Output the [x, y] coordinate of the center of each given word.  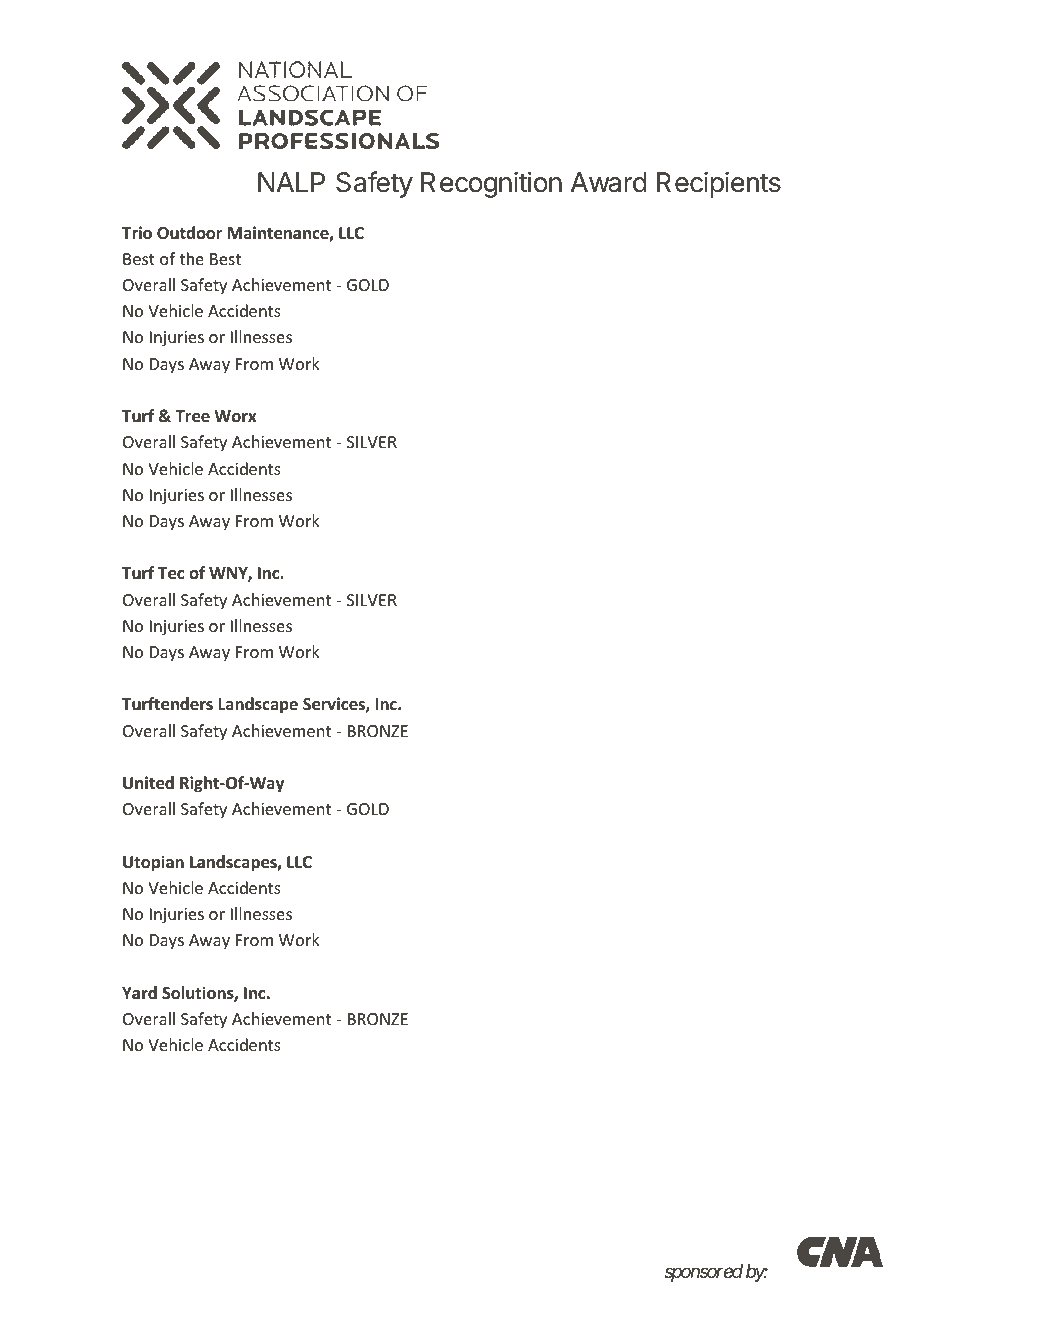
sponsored [703, 1273]
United [148, 783]
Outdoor [189, 233]
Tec [171, 573]
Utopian [153, 863]
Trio [137, 233]
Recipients [719, 185]
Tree [192, 416]
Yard [139, 992]
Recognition [491, 184]
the [191, 258]
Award [609, 182]
